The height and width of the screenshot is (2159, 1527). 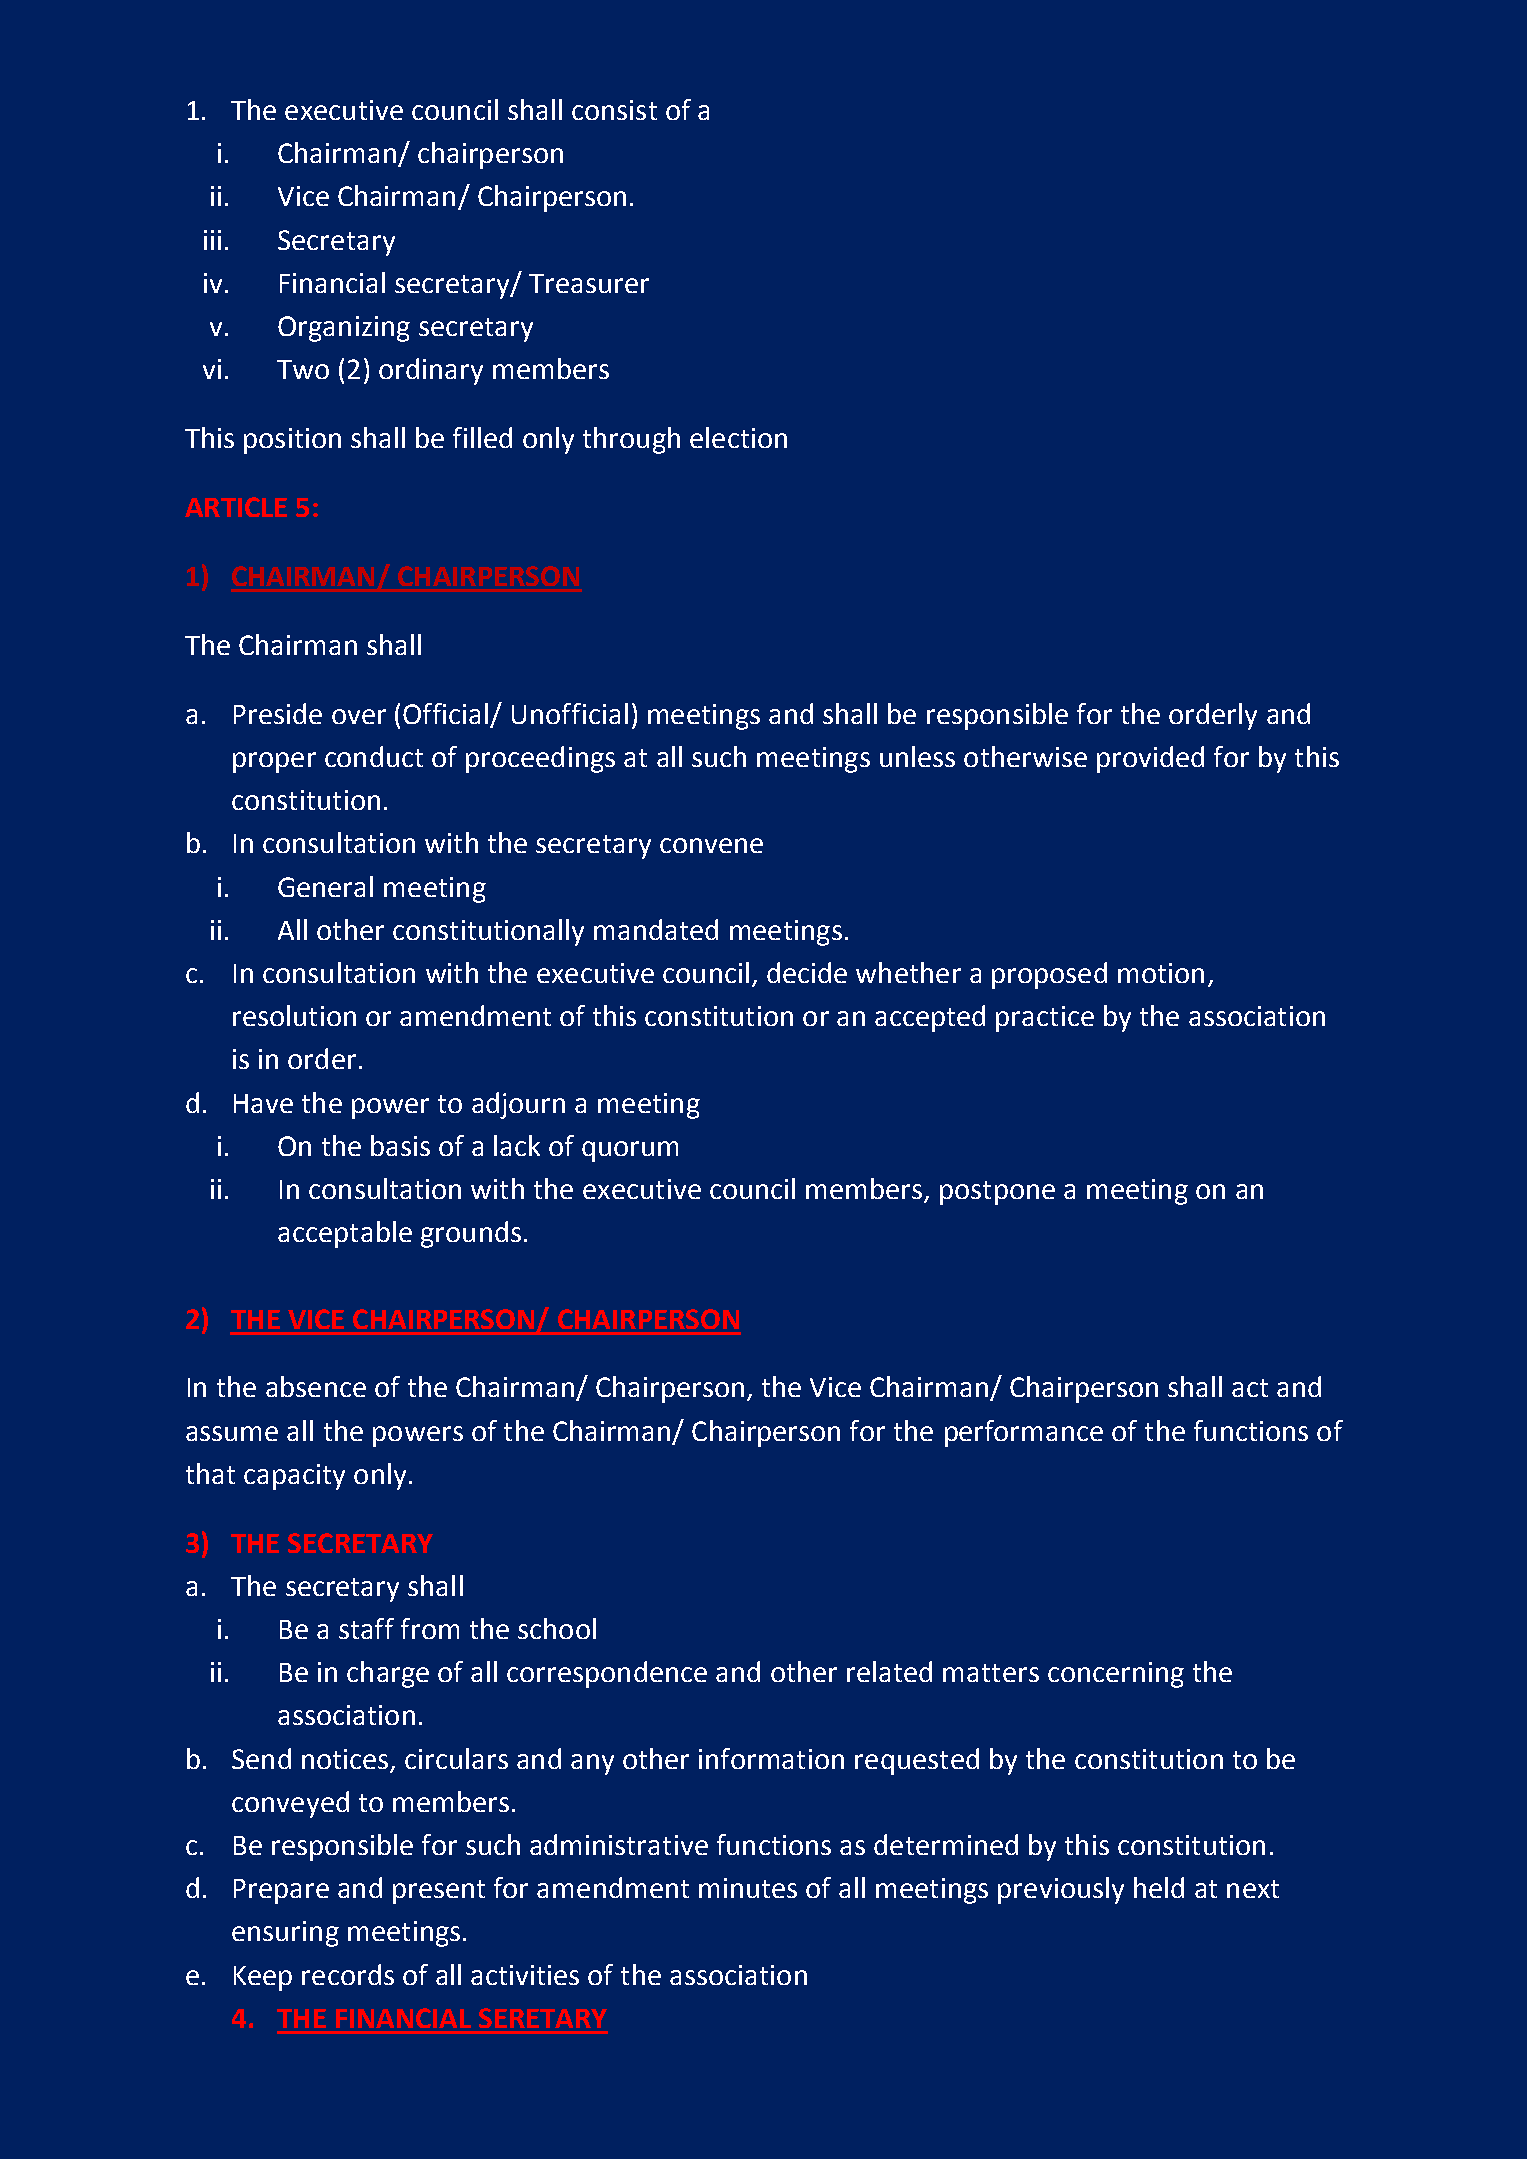 I want to click on consist, so click(x=614, y=110).
